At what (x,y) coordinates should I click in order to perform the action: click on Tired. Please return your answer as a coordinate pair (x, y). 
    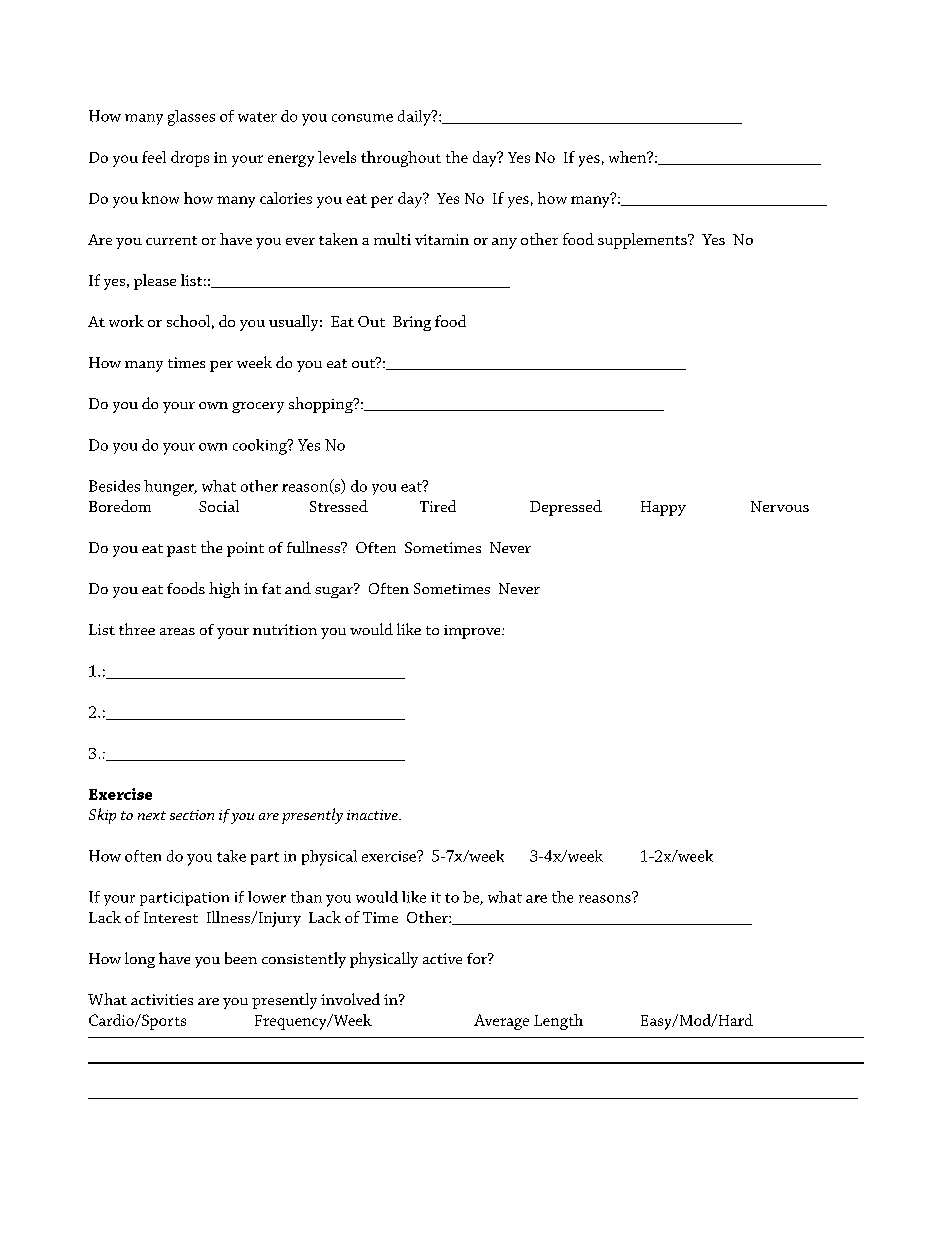
    Looking at the image, I should click on (438, 506).
